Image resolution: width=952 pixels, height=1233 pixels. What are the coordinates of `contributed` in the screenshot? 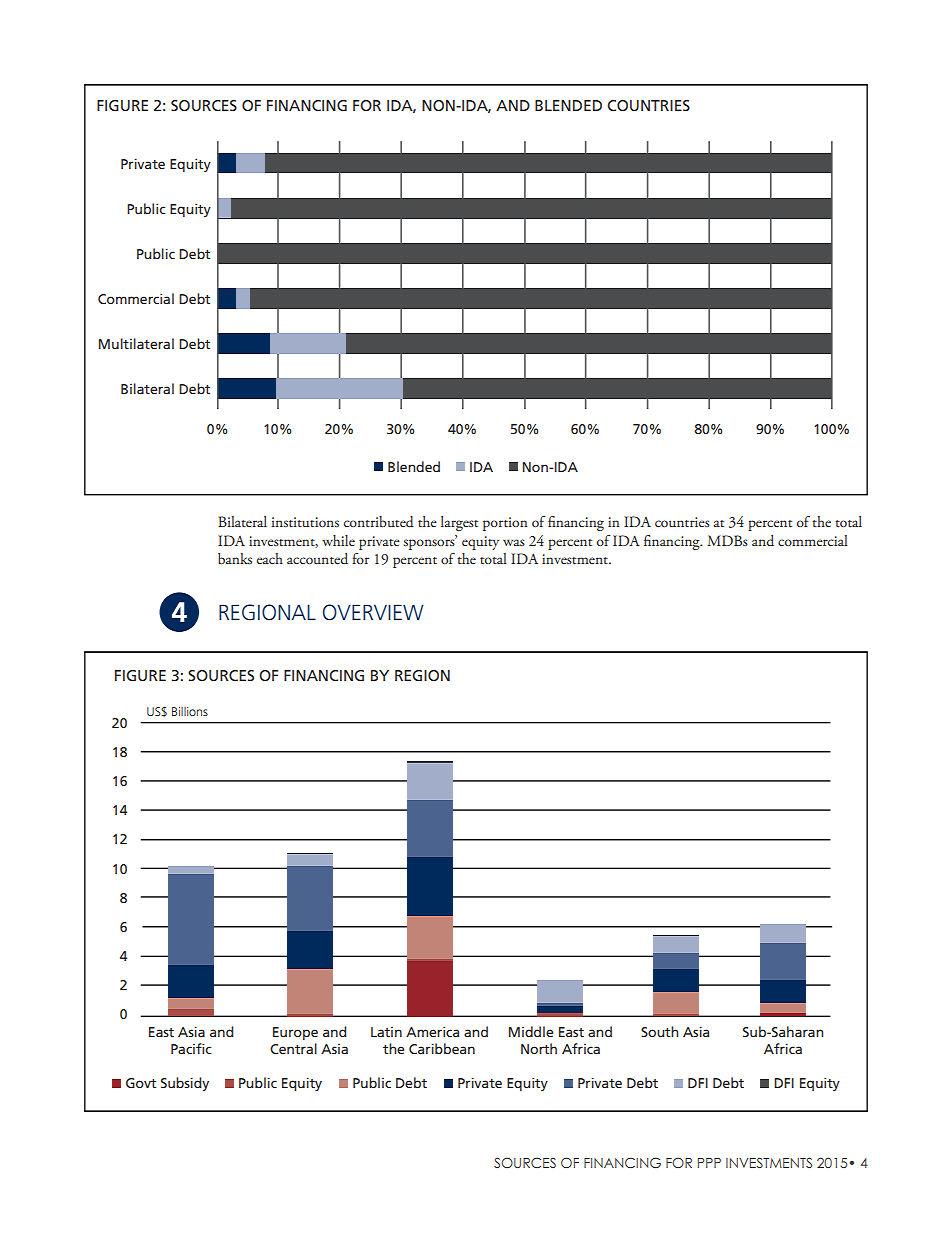 It's located at (379, 522).
